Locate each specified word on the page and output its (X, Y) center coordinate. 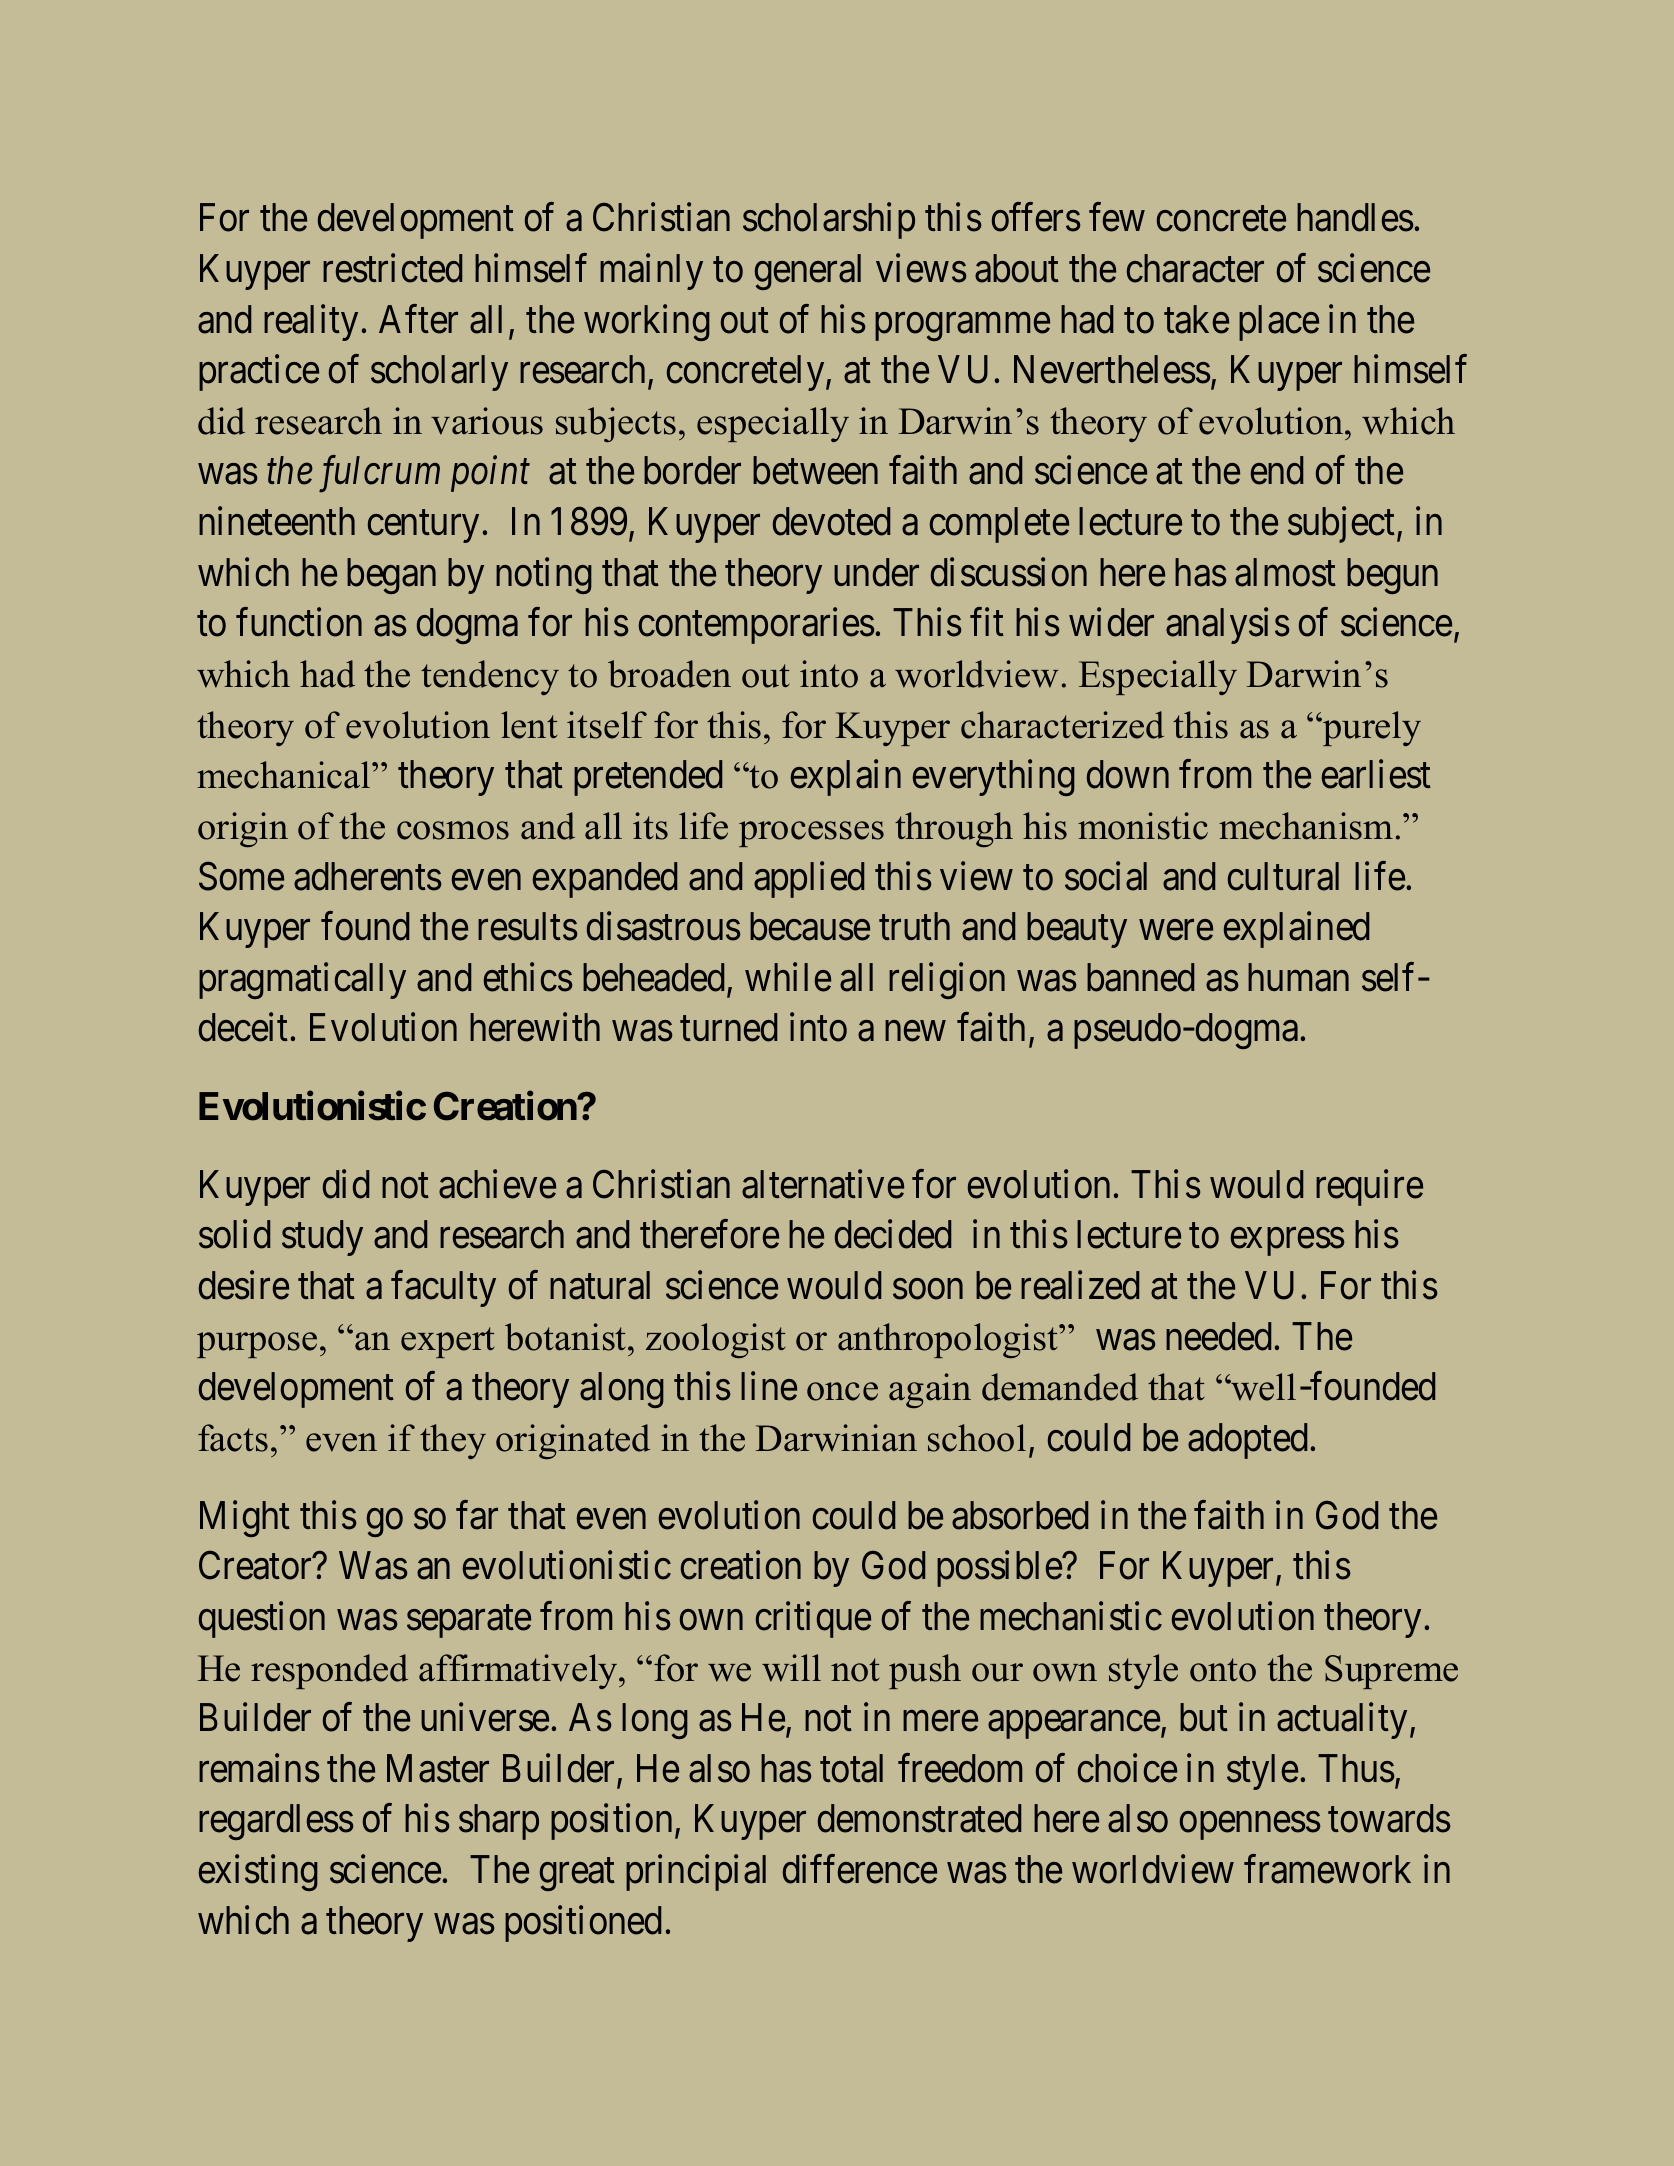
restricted (392, 268)
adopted (1247, 1441)
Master (438, 1768)
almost (1285, 572)
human (1298, 977)
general (808, 272)
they (453, 1441)
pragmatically (302, 981)
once (842, 1391)
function (299, 622)
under (876, 572)
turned (728, 1027)
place (1279, 323)
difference (860, 1869)
